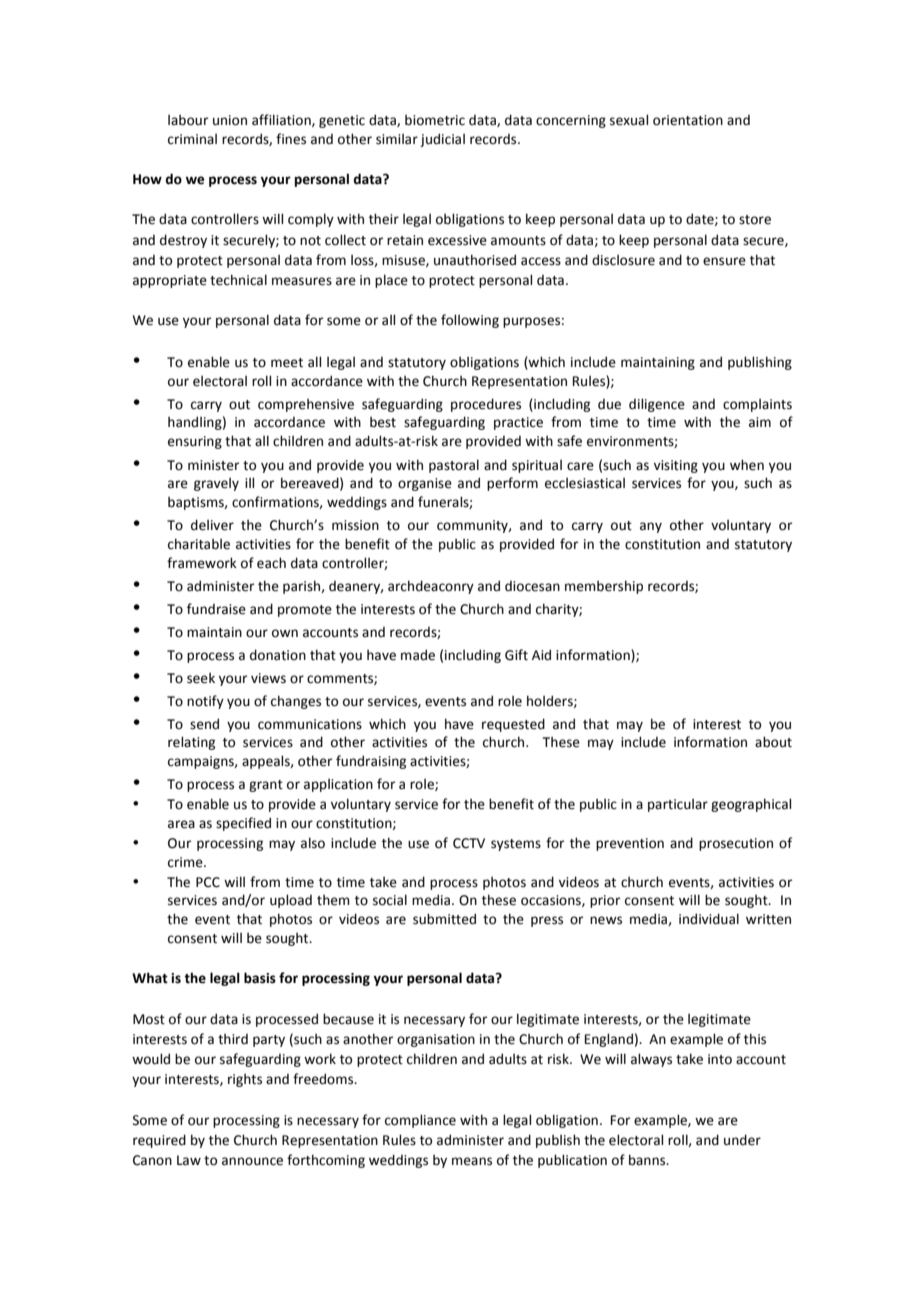  What do you see at coordinates (216, 609) in the image?
I see `fundraise` at bounding box center [216, 609].
